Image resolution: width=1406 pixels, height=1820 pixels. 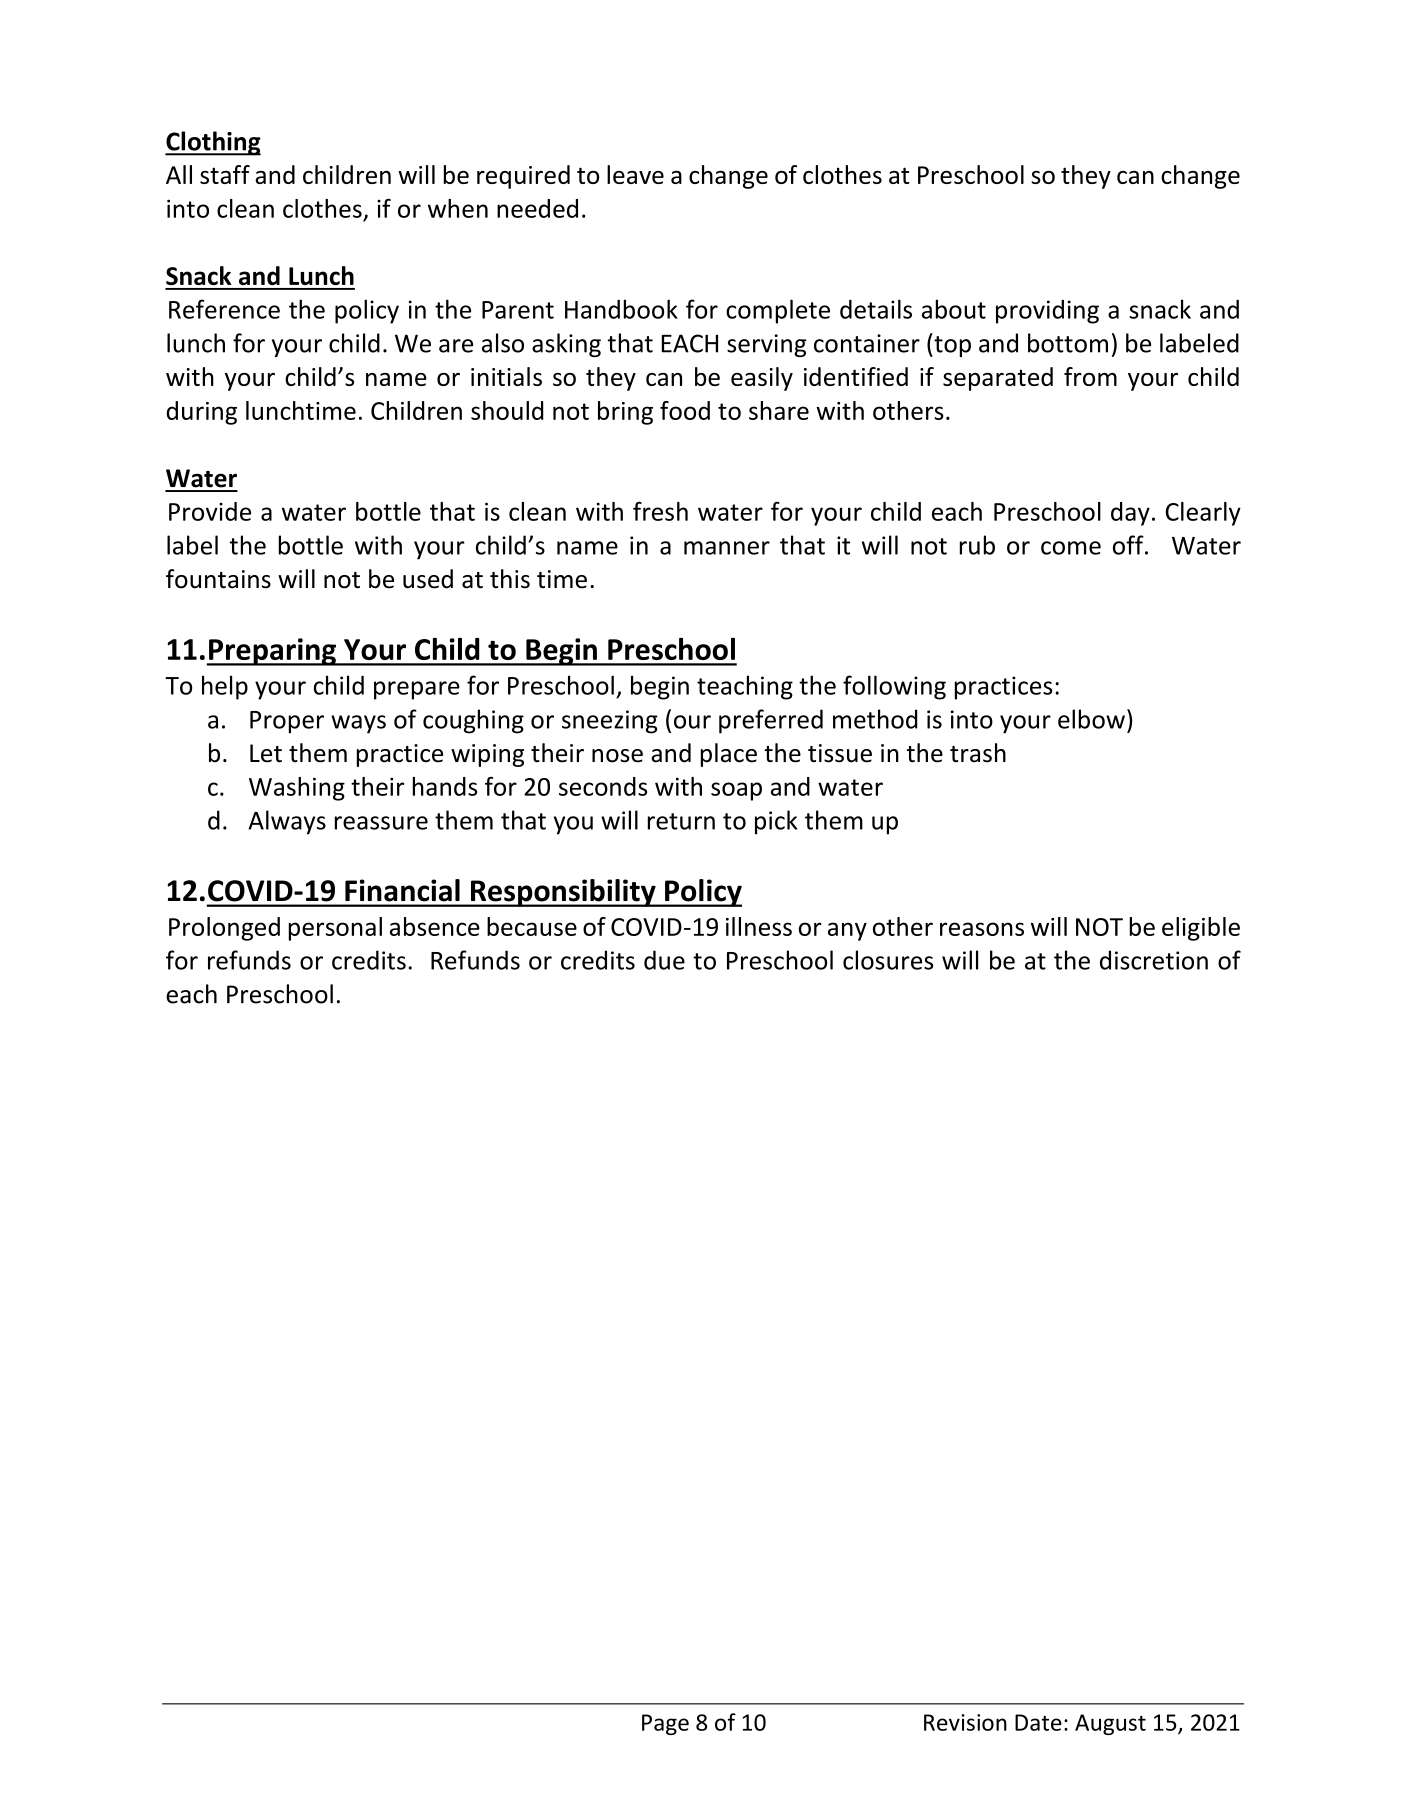 What do you see at coordinates (225, 174) in the page?
I see `staff` at bounding box center [225, 174].
